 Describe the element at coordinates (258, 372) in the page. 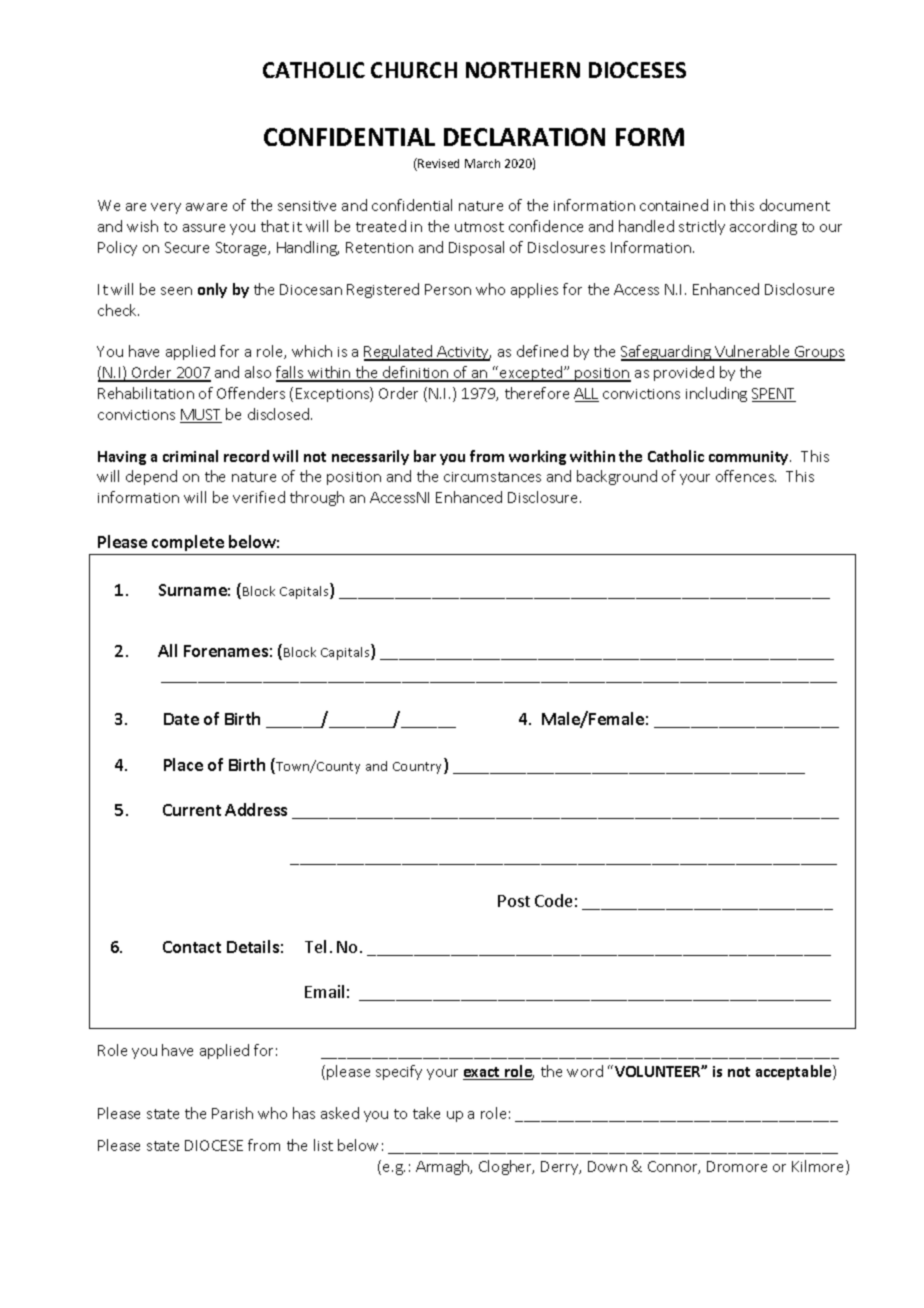

I see `also` at that location.
